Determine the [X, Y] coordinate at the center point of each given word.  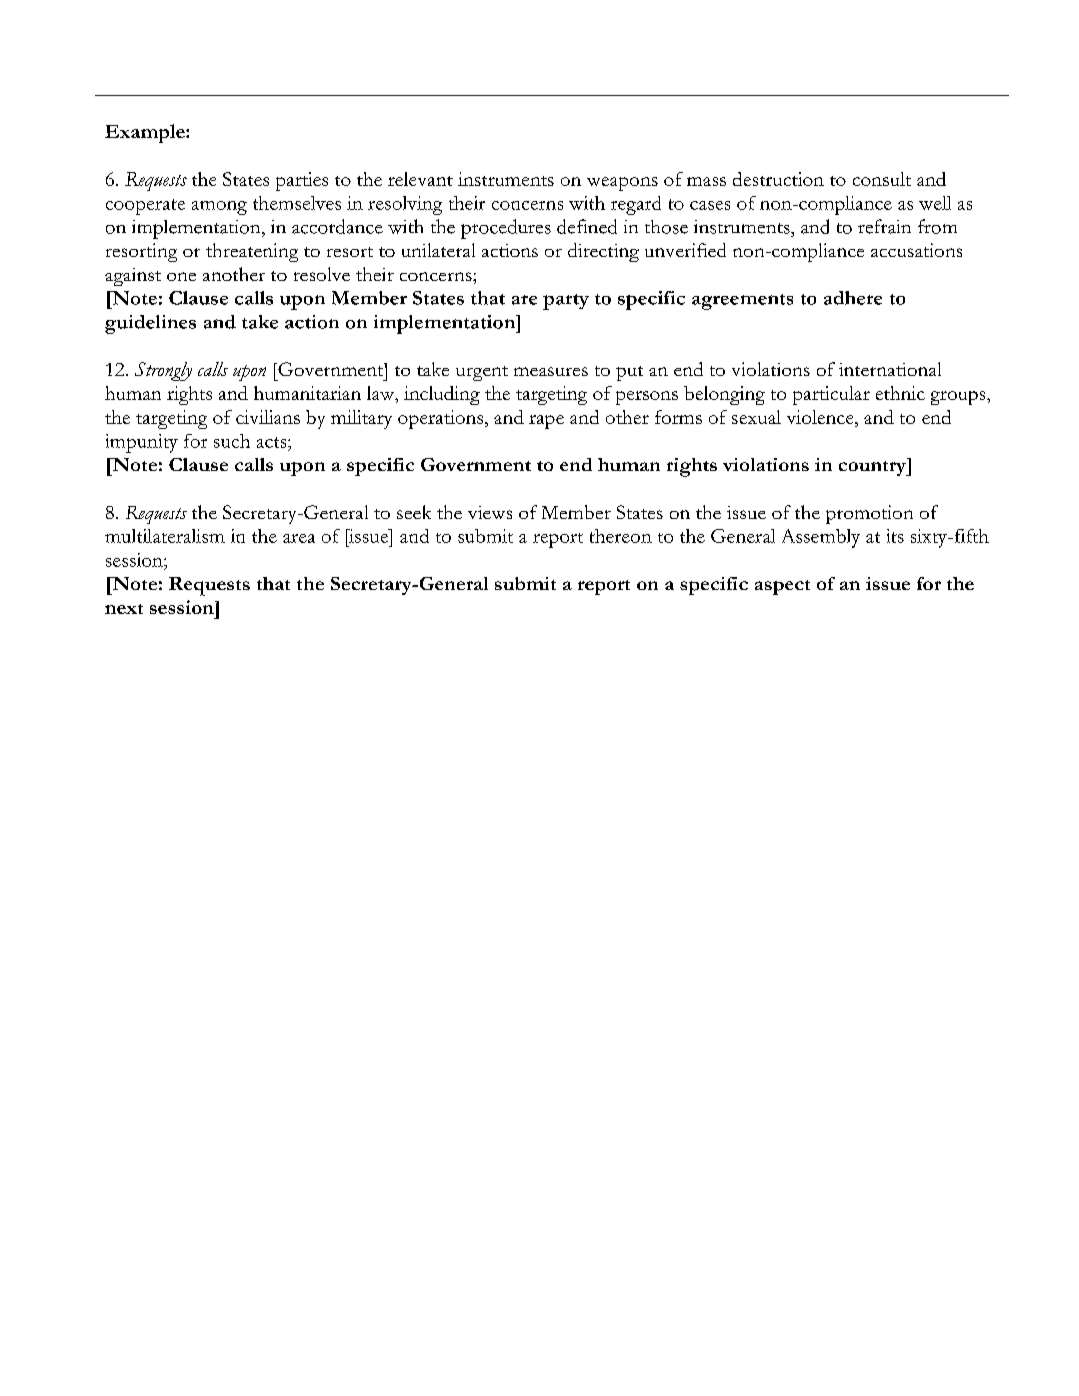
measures [551, 371]
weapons [622, 184]
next [124, 609]
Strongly [163, 371]
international [890, 369]
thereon [621, 536]
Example [146, 133]
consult [882, 179]
